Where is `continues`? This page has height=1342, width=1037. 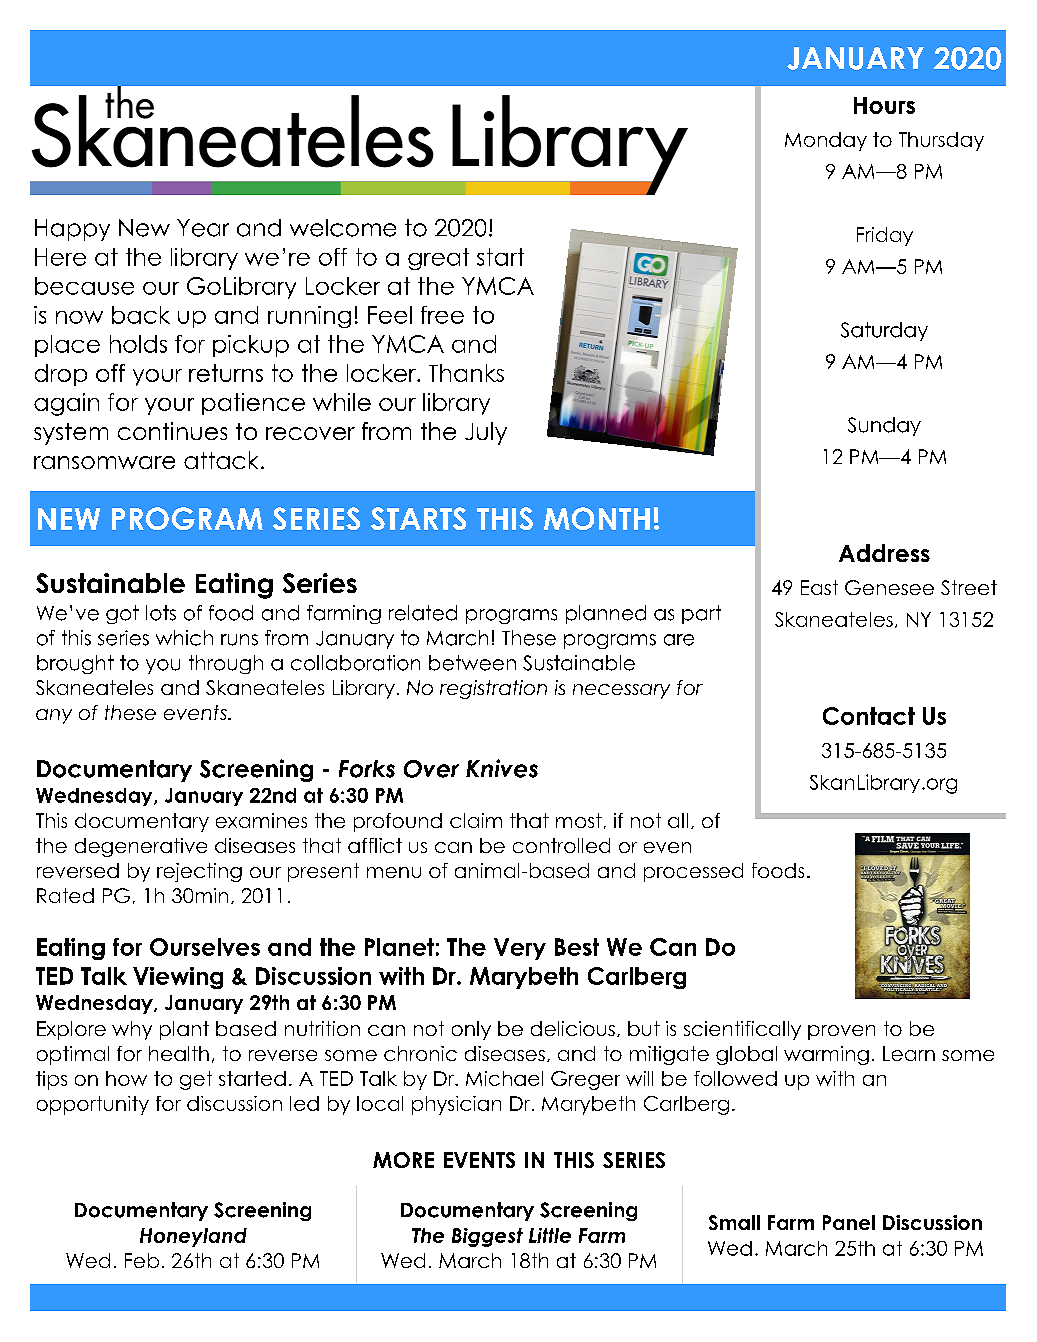
continues is located at coordinates (172, 431).
